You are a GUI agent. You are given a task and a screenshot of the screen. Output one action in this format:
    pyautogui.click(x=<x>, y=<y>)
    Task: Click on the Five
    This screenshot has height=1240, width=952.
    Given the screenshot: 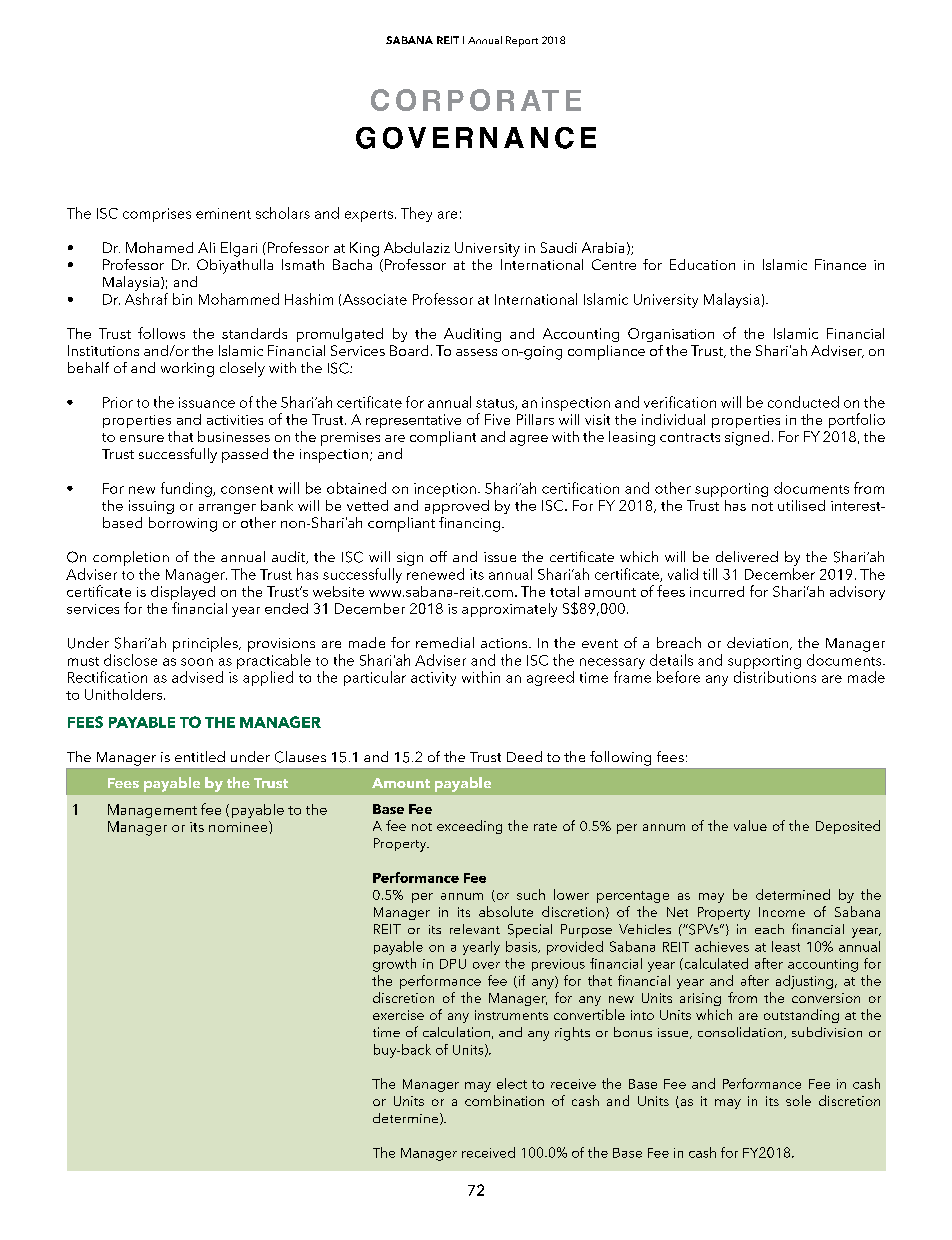 What is the action you would take?
    pyautogui.click(x=497, y=419)
